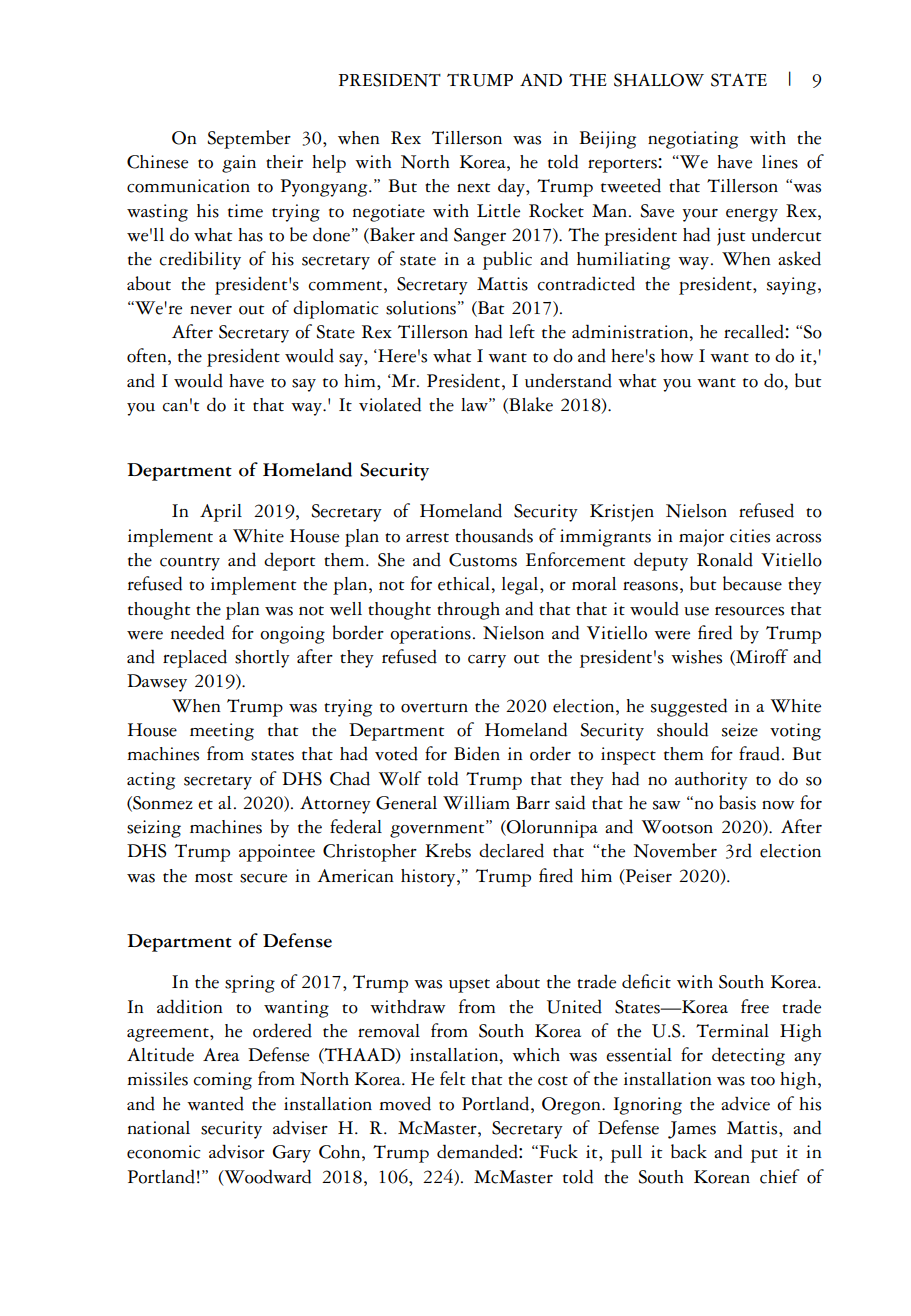  Describe the element at coordinates (249, 139) in the page. I see `September` at that location.
